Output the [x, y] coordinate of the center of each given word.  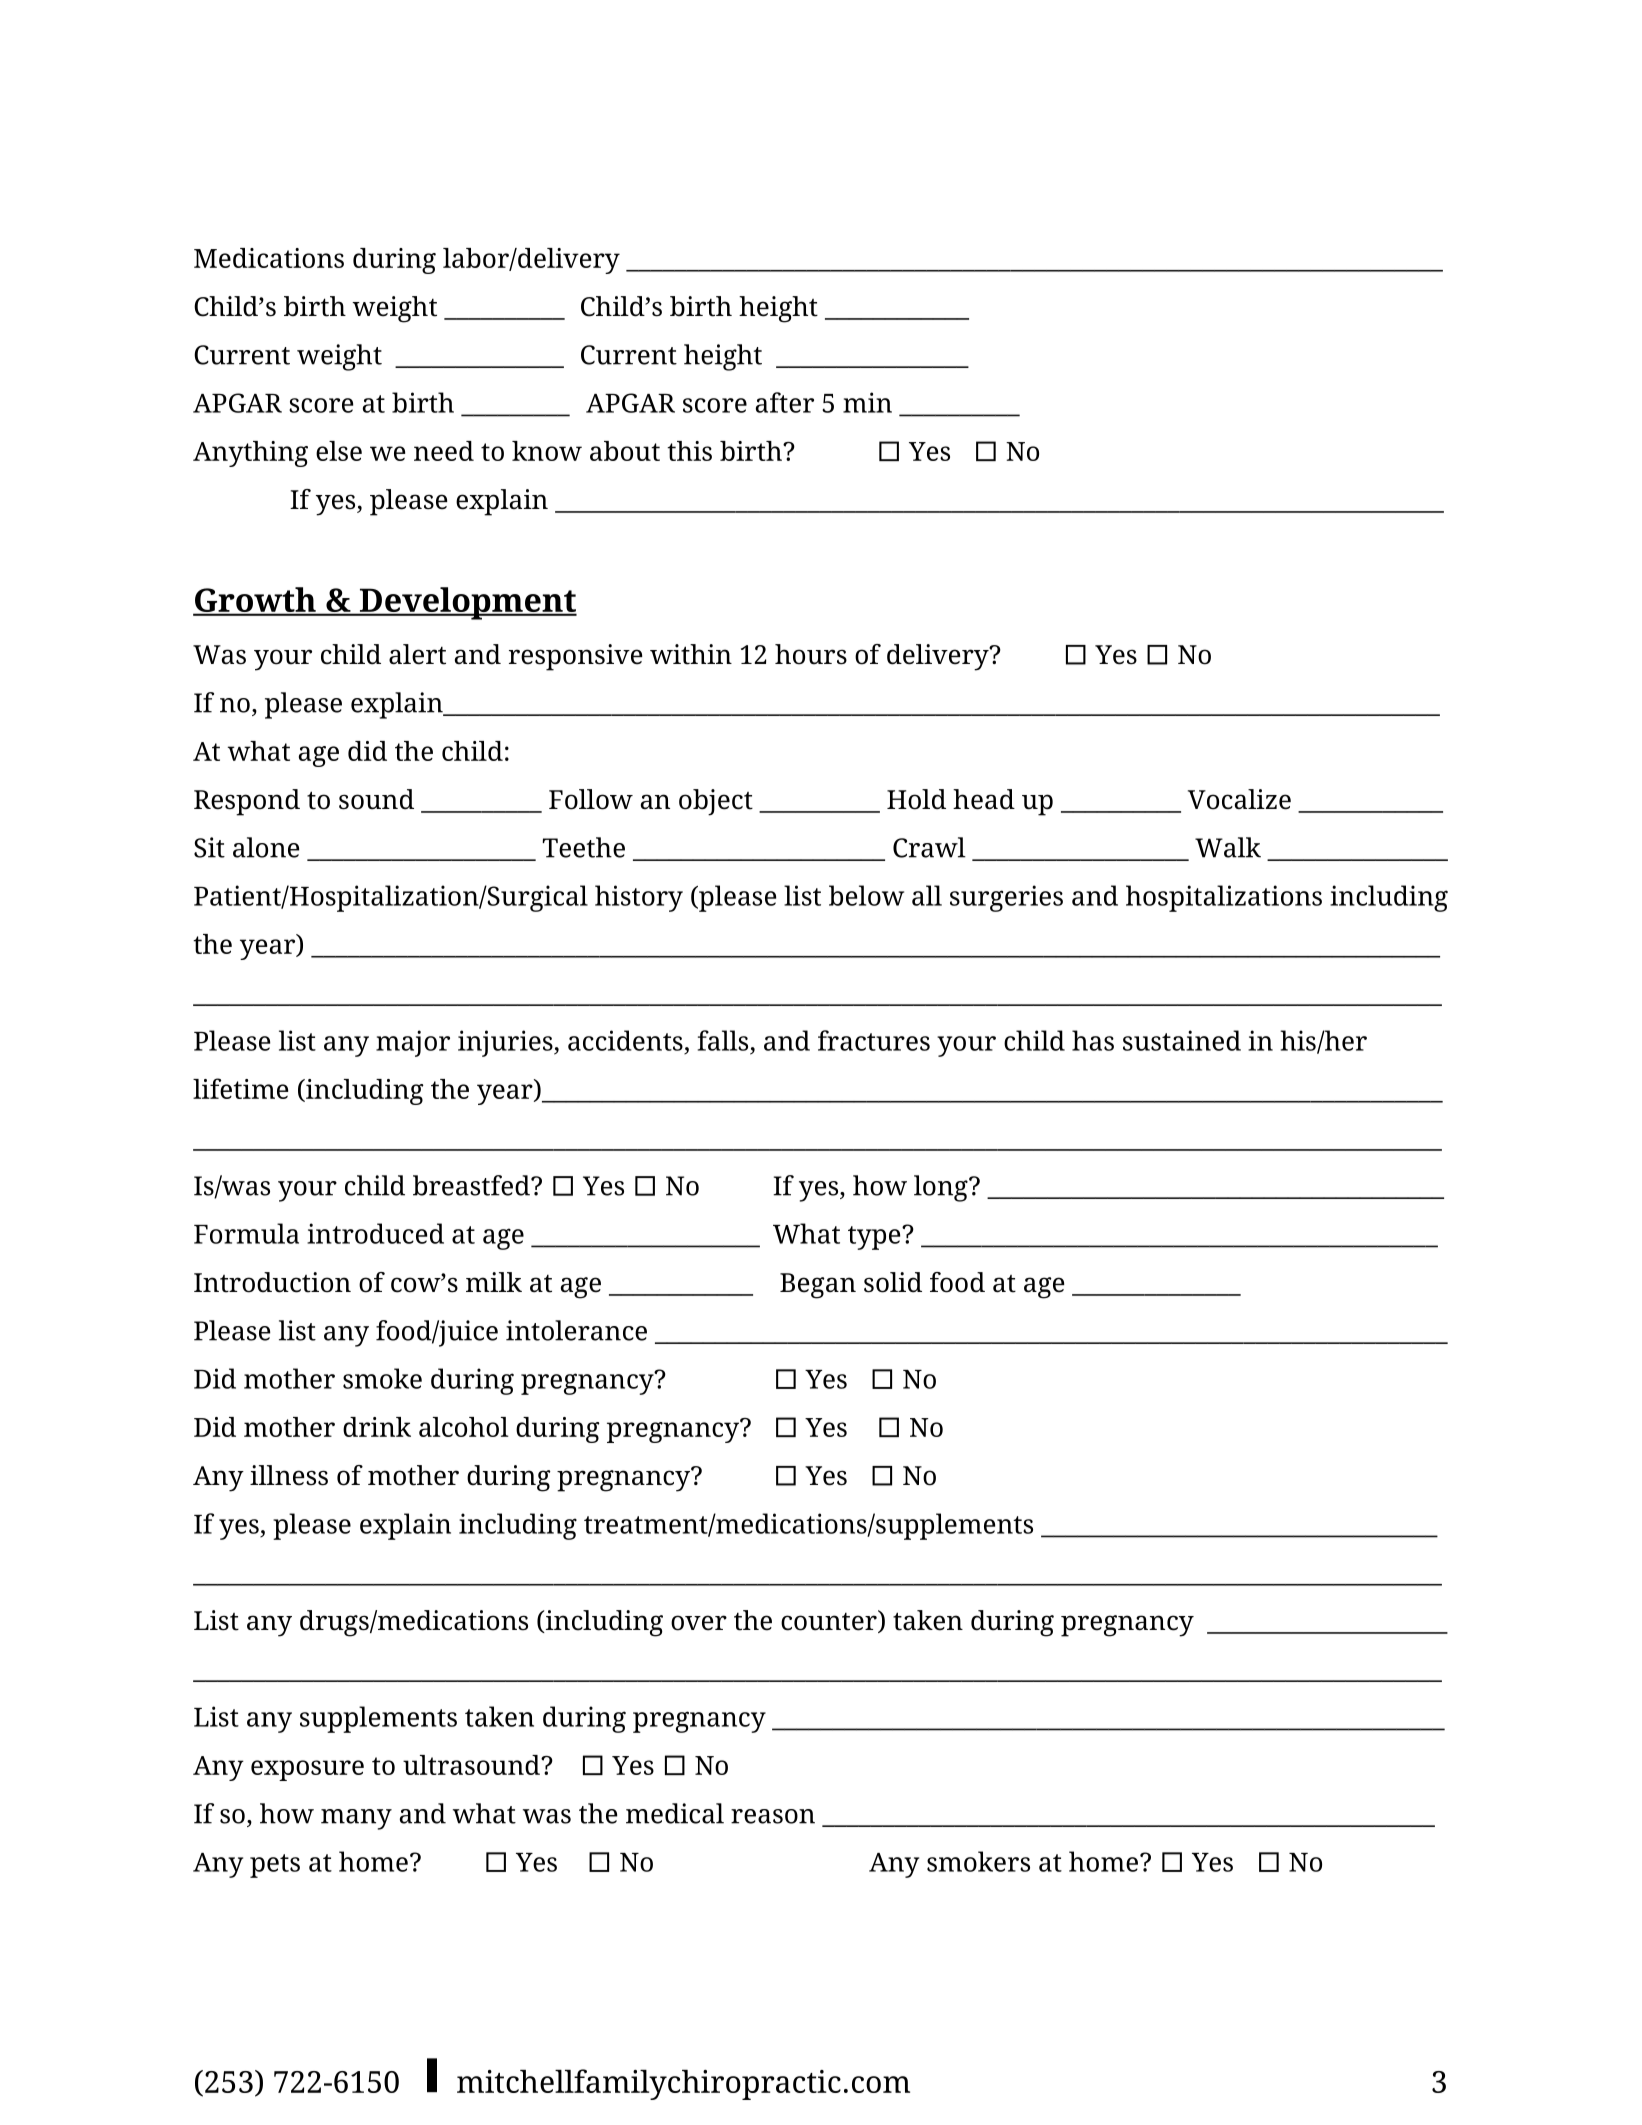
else [339, 451]
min [867, 402]
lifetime [240, 1088]
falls [723, 1040]
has [1093, 1040]
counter [830, 1621]
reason [773, 1816]
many [356, 1819]
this [689, 451]
